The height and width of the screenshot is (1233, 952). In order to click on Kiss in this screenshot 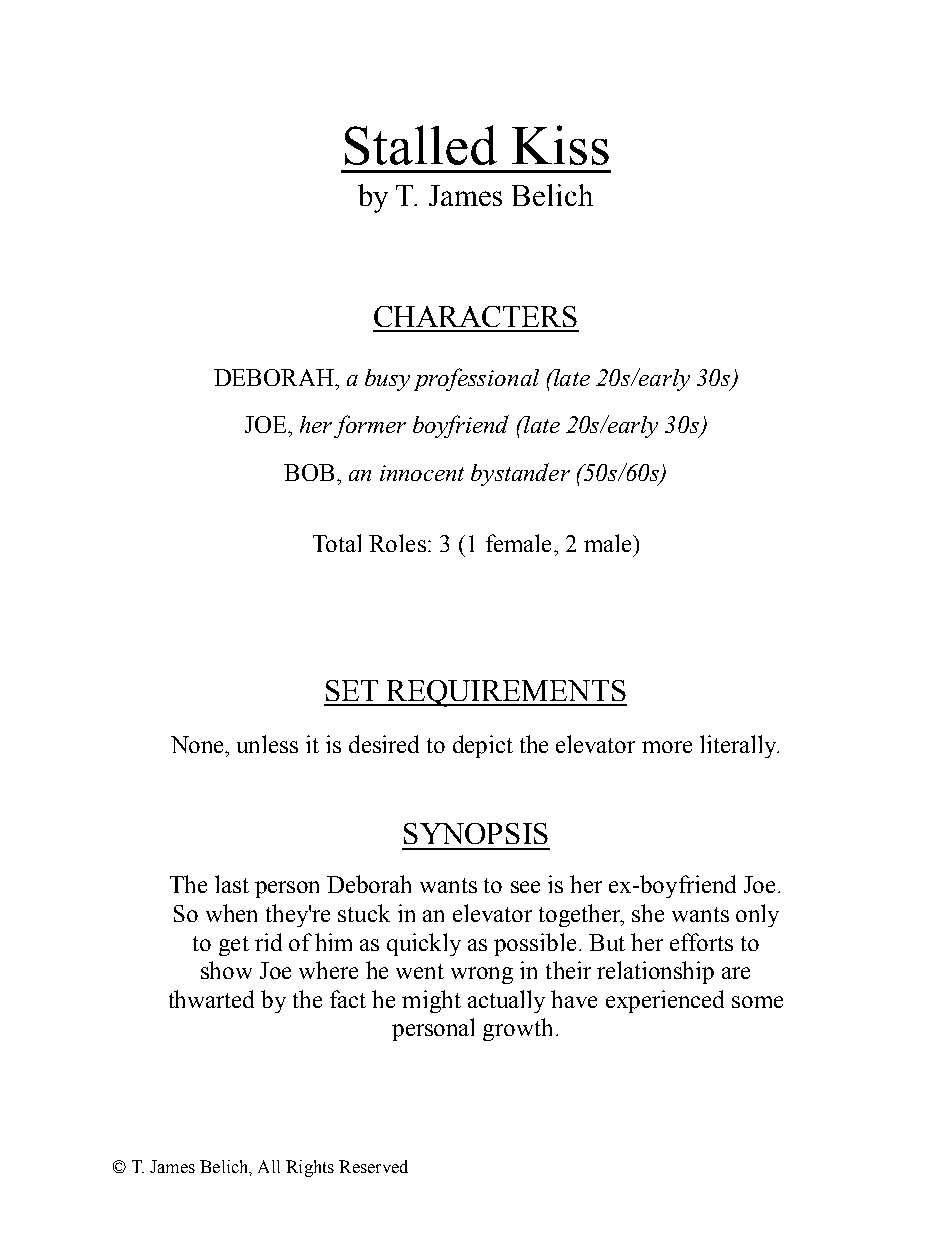, I will do `click(560, 145)`.
